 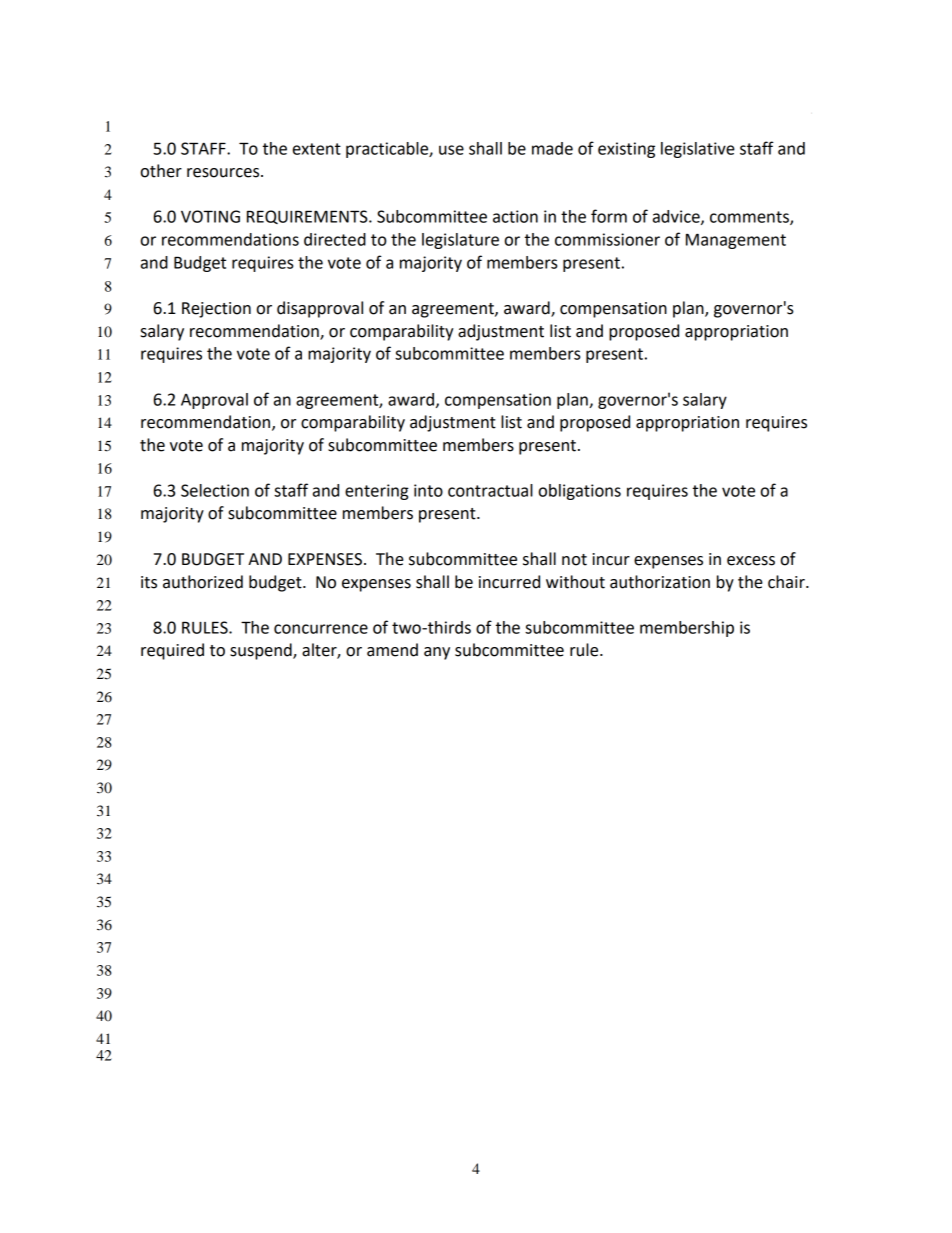 I want to click on any, so click(x=437, y=653).
